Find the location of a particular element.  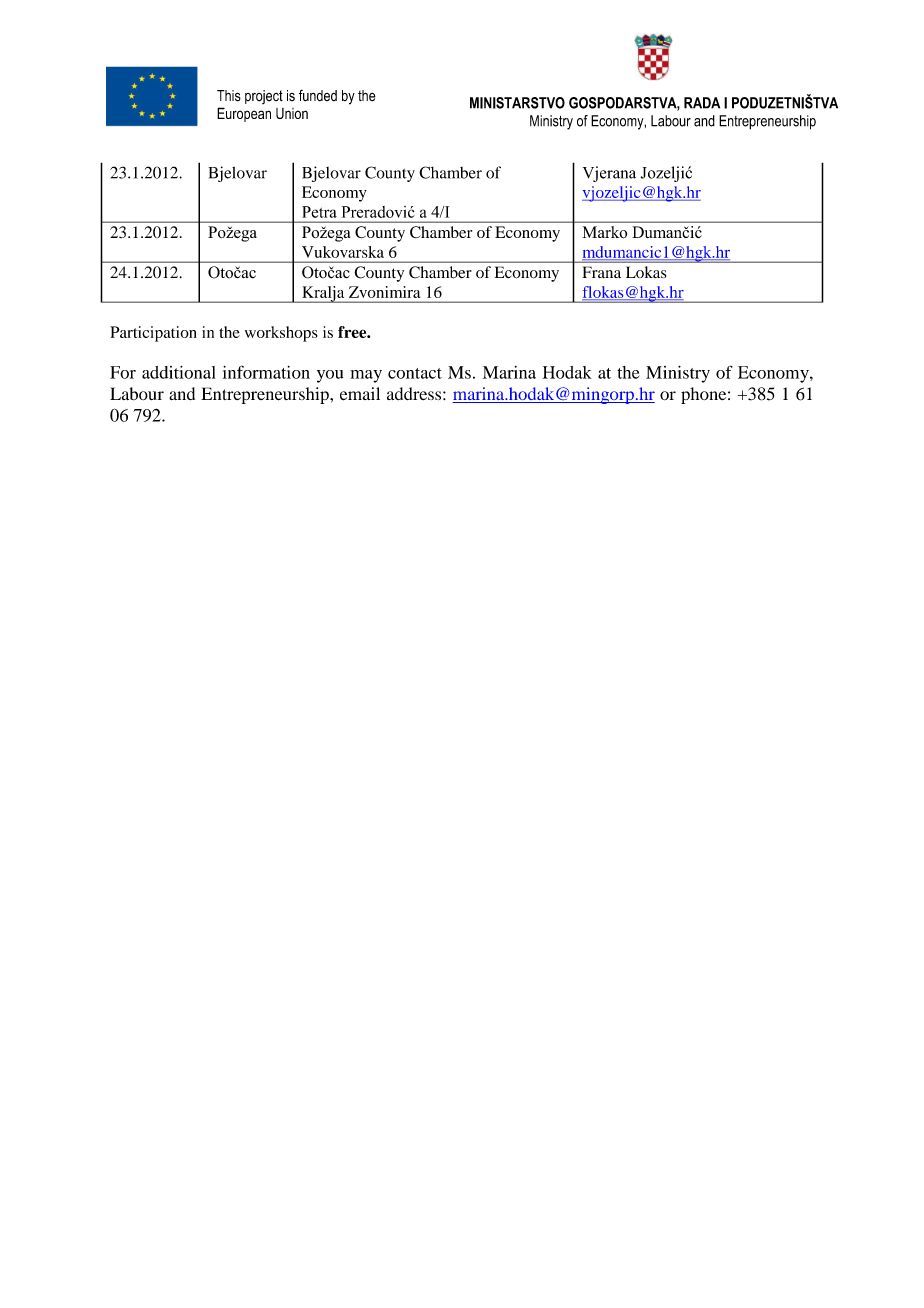

email is located at coordinates (360, 394).
